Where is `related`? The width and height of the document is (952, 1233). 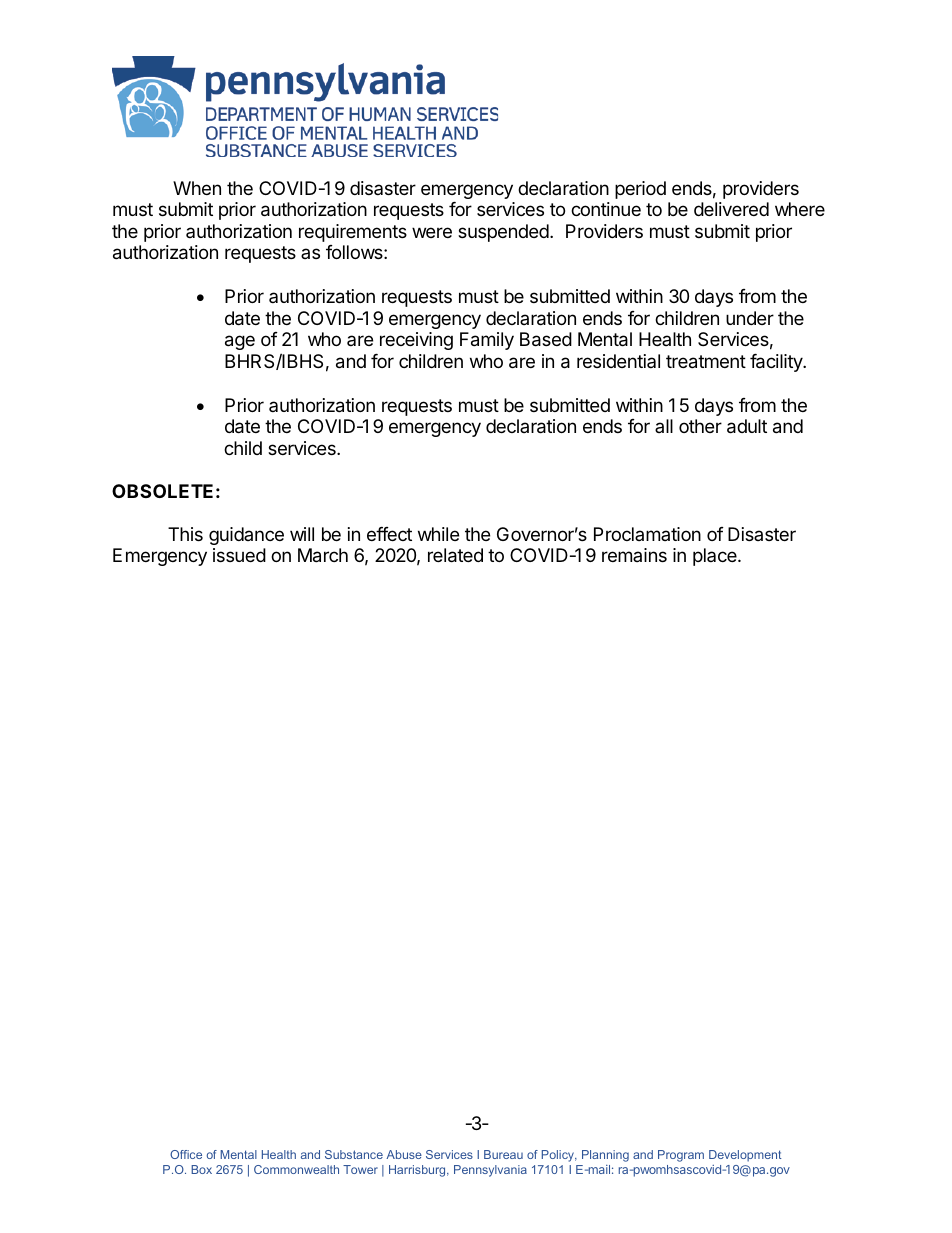
related is located at coordinates (455, 555).
